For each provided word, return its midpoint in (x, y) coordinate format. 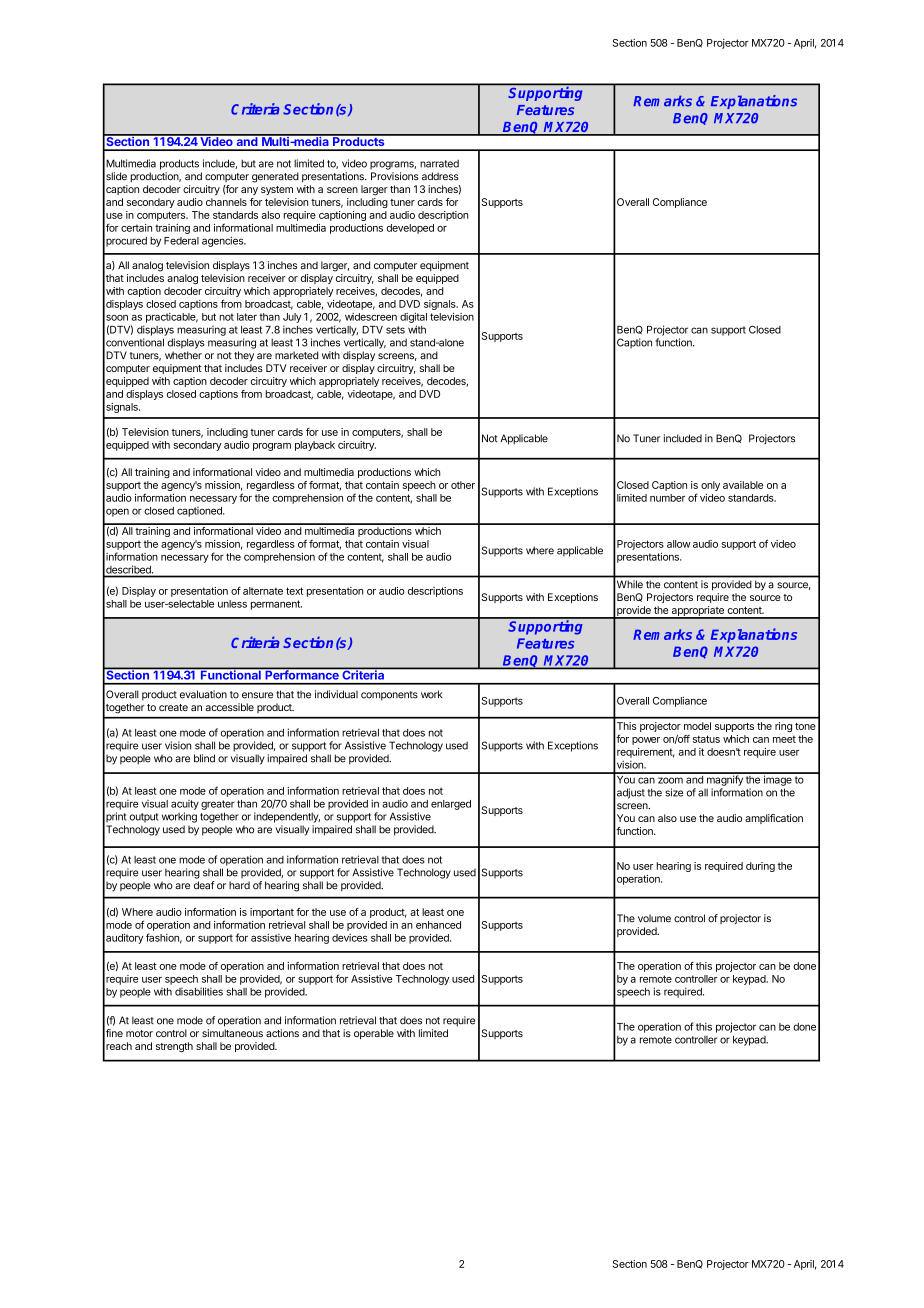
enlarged (451, 805)
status (706, 739)
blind (204, 758)
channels (226, 202)
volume (654, 918)
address (440, 176)
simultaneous (232, 1033)
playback (315, 446)
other (463, 485)
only (710, 486)
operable (374, 1034)
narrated (439, 164)
